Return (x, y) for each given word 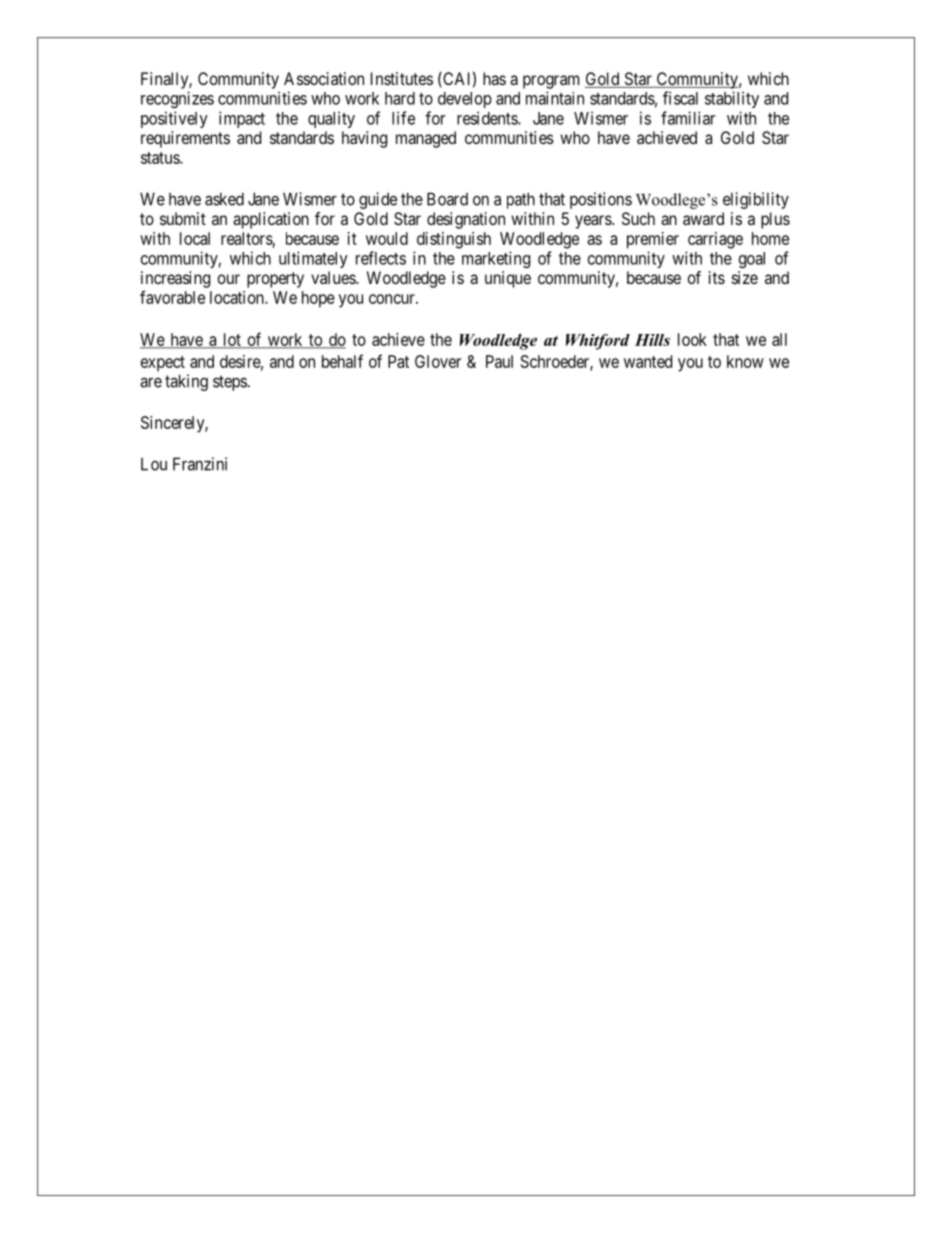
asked (224, 199)
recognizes (177, 99)
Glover (438, 361)
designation (466, 220)
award (703, 218)
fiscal (680, 98)
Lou (154, 464)
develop (465, 100)
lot (232, 340)
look (692, 339)
